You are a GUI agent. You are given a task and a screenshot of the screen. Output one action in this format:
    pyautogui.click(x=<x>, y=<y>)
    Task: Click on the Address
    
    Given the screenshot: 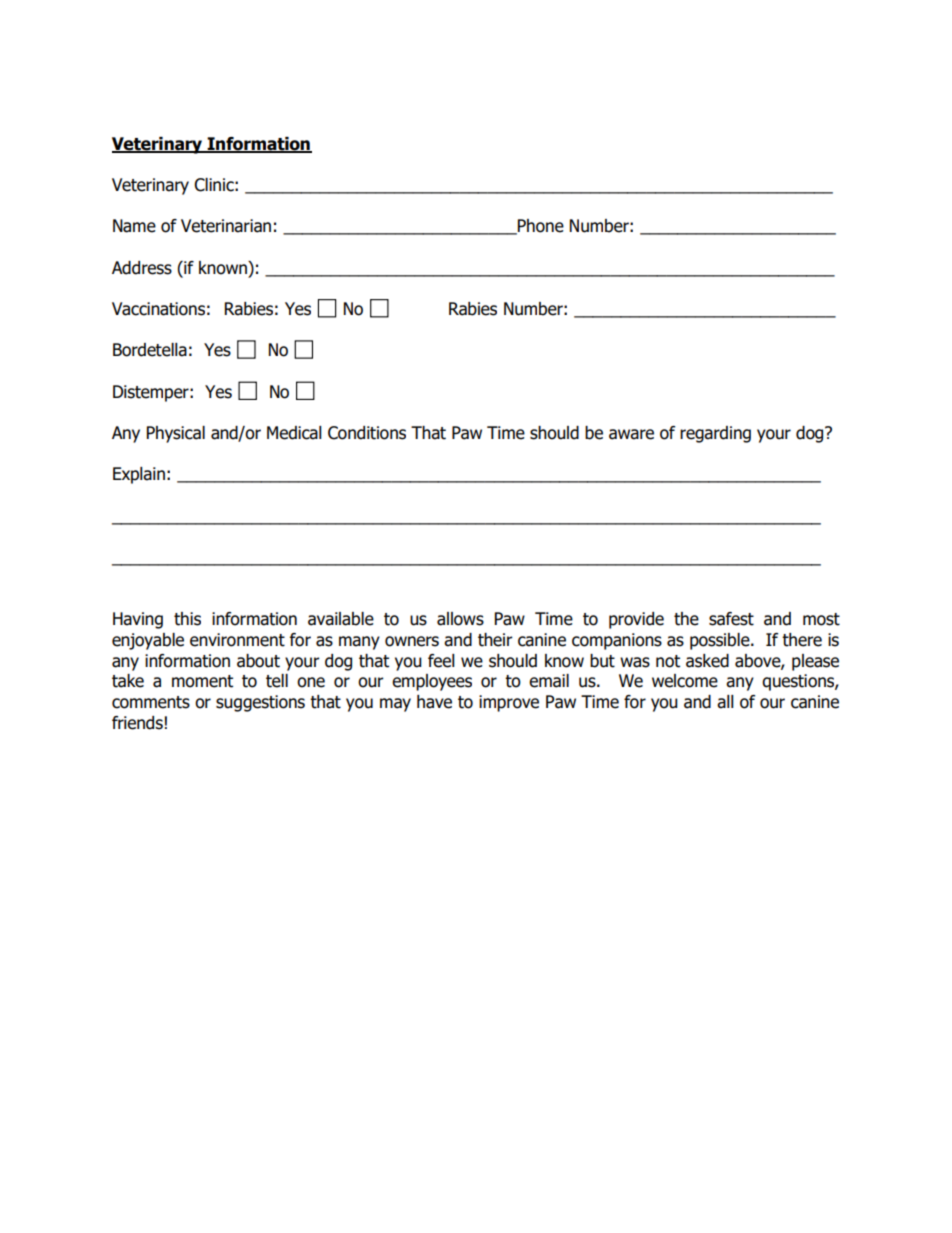 What is the action you would take?
    pyautogui.click(x=142, y=268)
